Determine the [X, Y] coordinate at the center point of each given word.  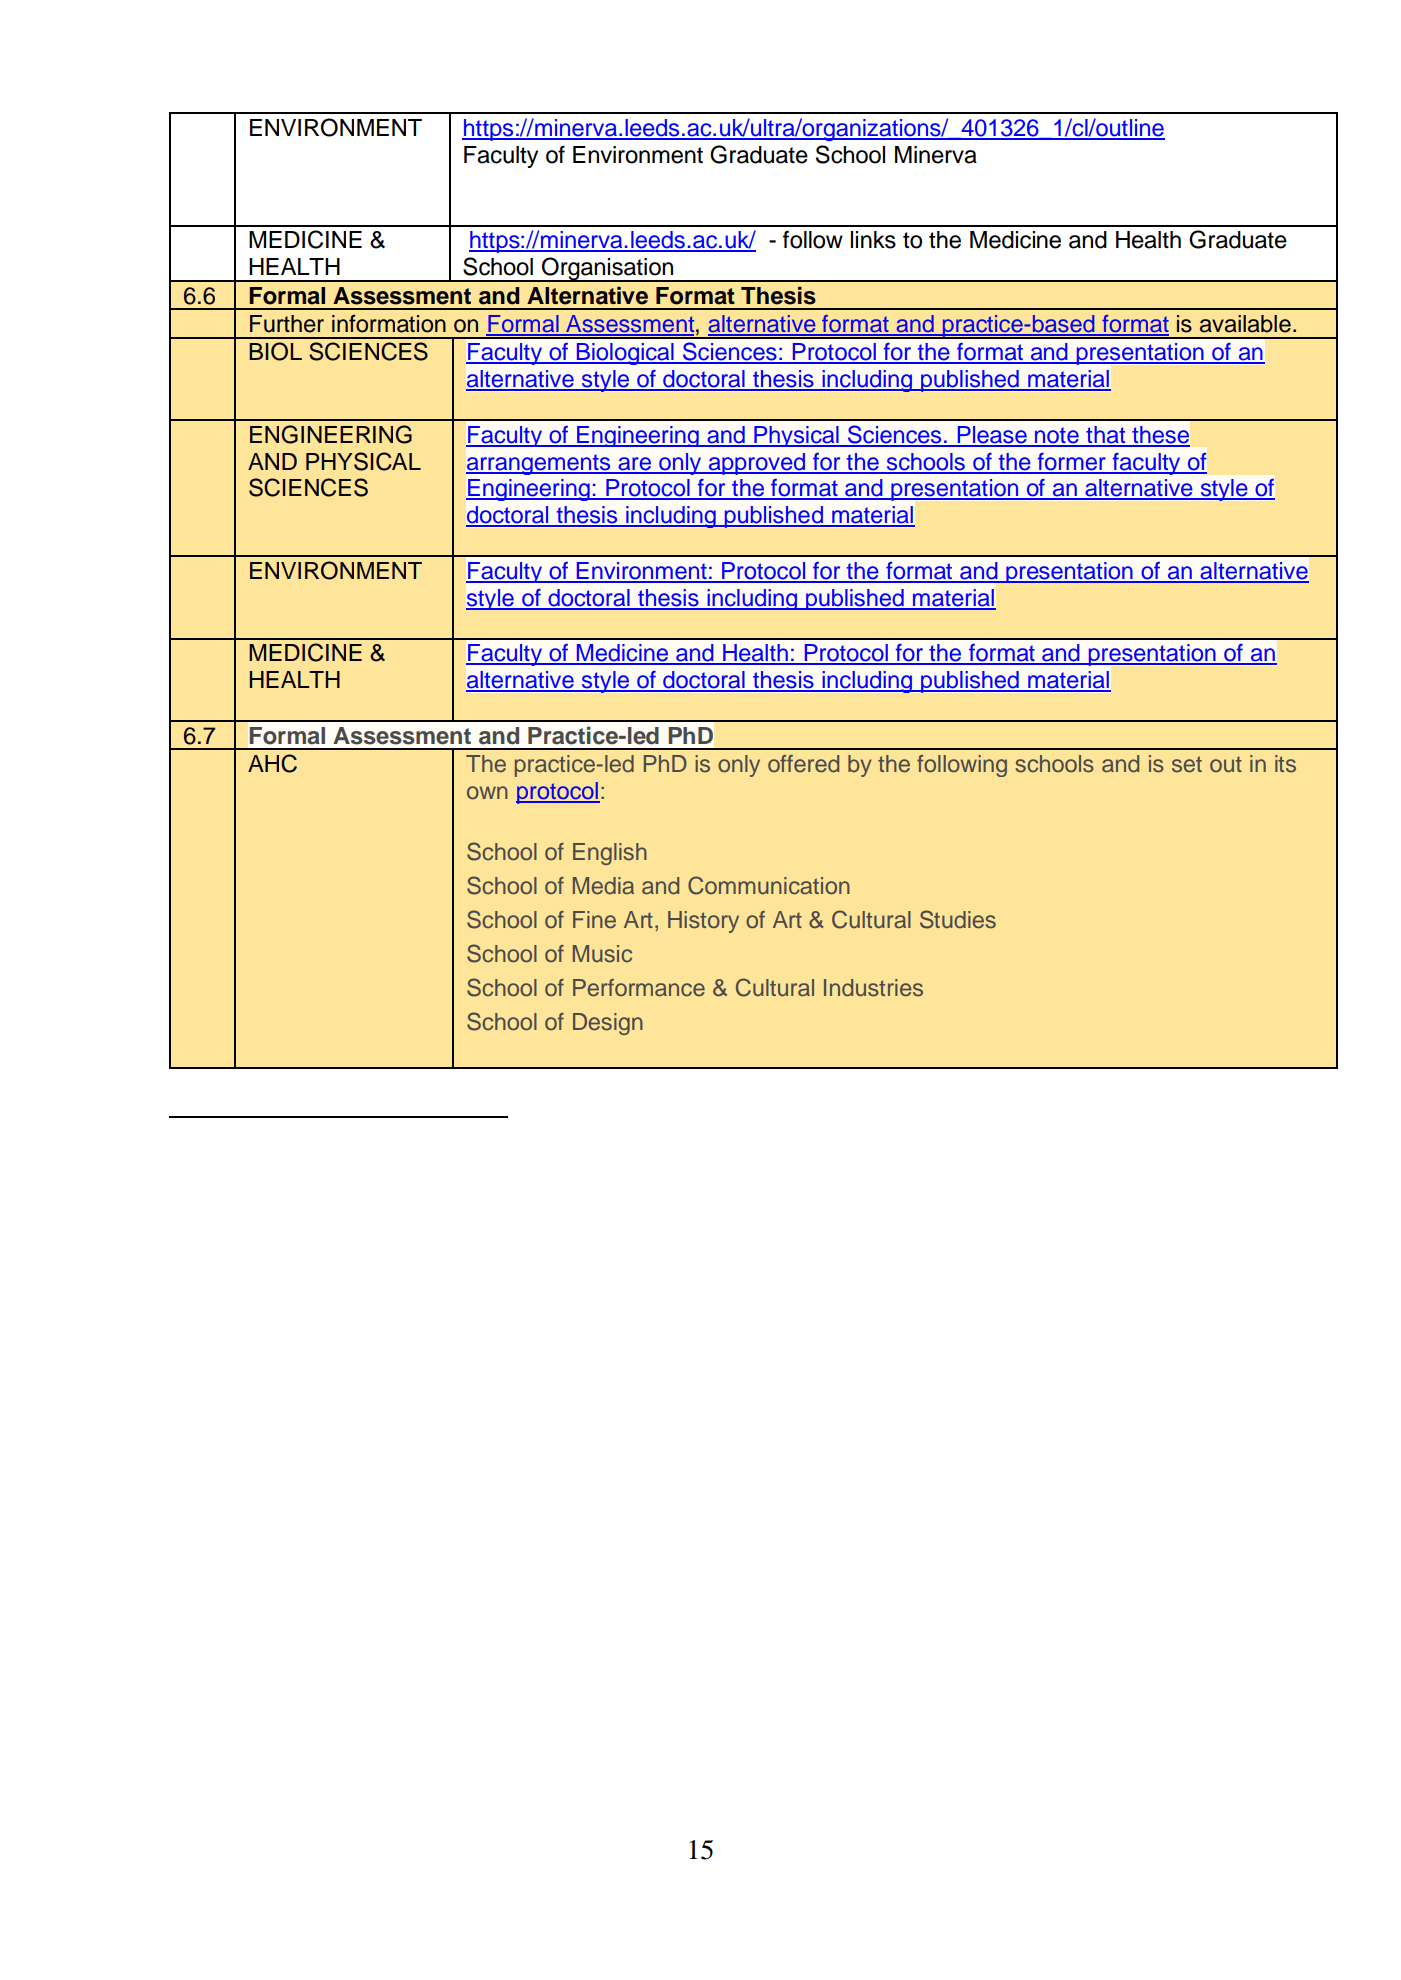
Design [608, 1024]
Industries [873, 988]
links [873, 240]
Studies [958, 919]
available [1245, 324]
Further [287, 324]
